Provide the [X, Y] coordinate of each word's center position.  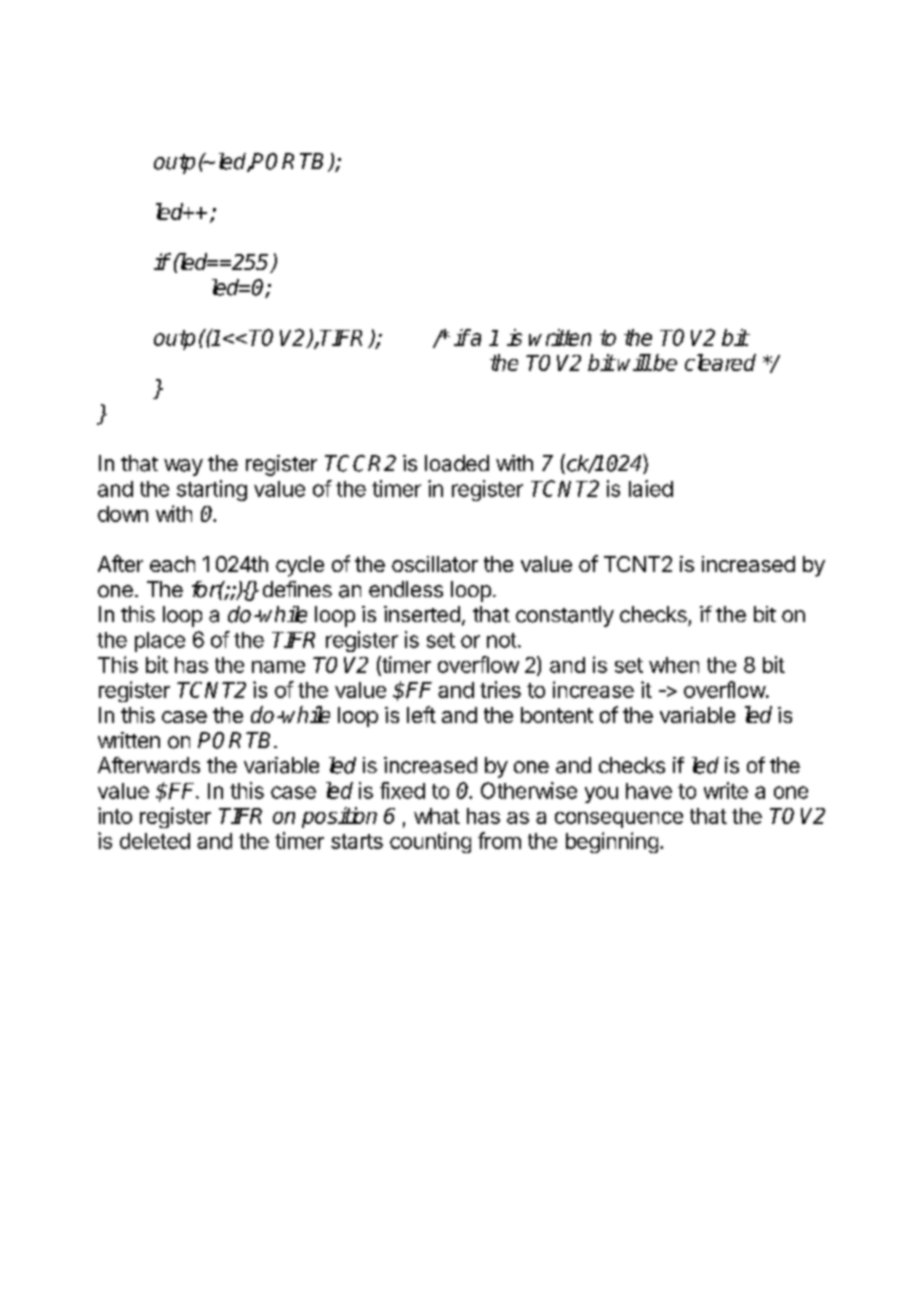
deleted [155, 841]
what [437, 816]
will [634, 362]
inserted [422, 614]
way [183, 467]
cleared [720, 362]
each [172, 564]
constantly [565, 616]
